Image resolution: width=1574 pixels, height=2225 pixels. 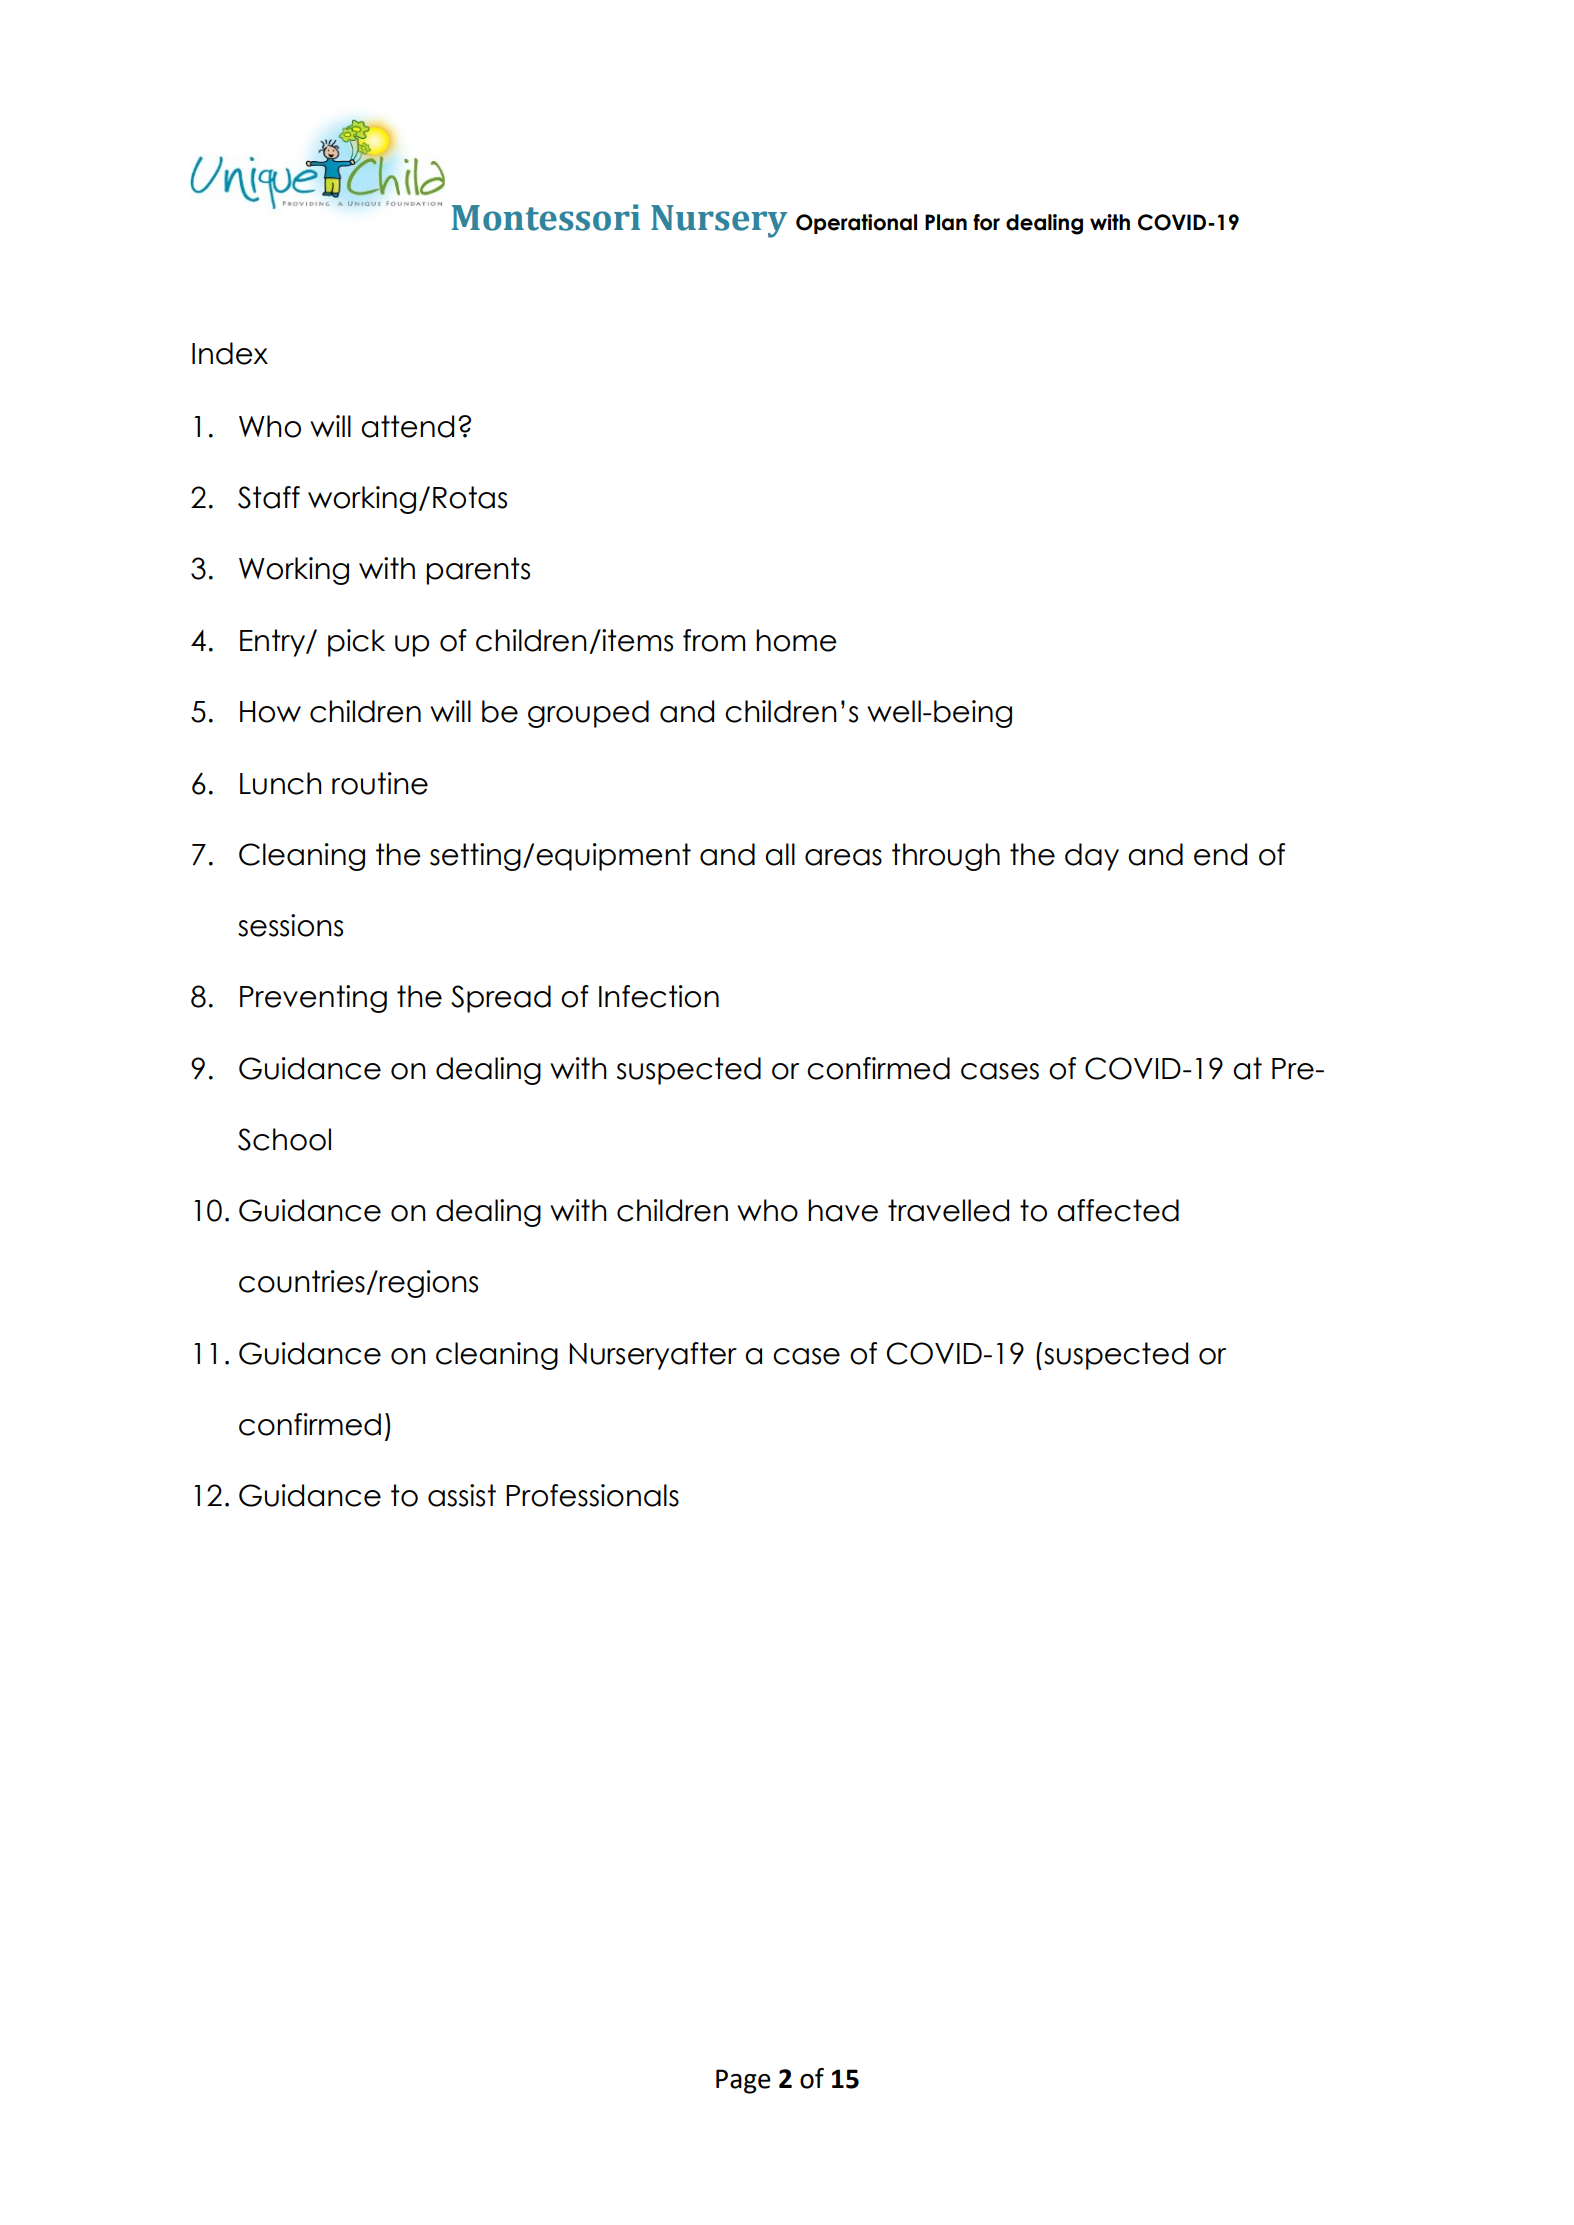 What do you see at coordinates (743, 2081) in the screenshot?
I see `Page` at bounding box center [743, 2081].
